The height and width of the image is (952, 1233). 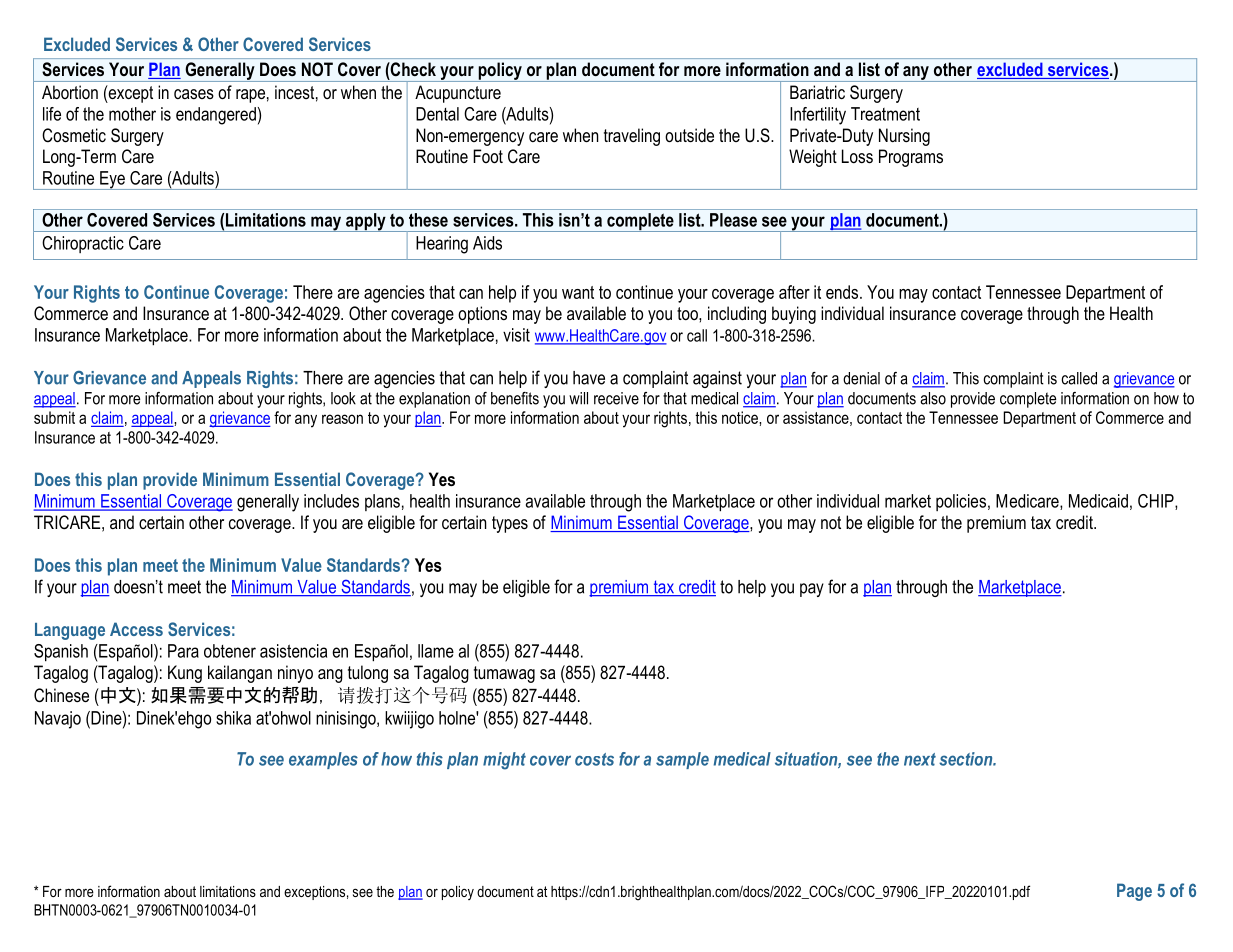 What do you see at coordinates (510, 524) in the image?
I see `types` at bounding box center [510, 524].
